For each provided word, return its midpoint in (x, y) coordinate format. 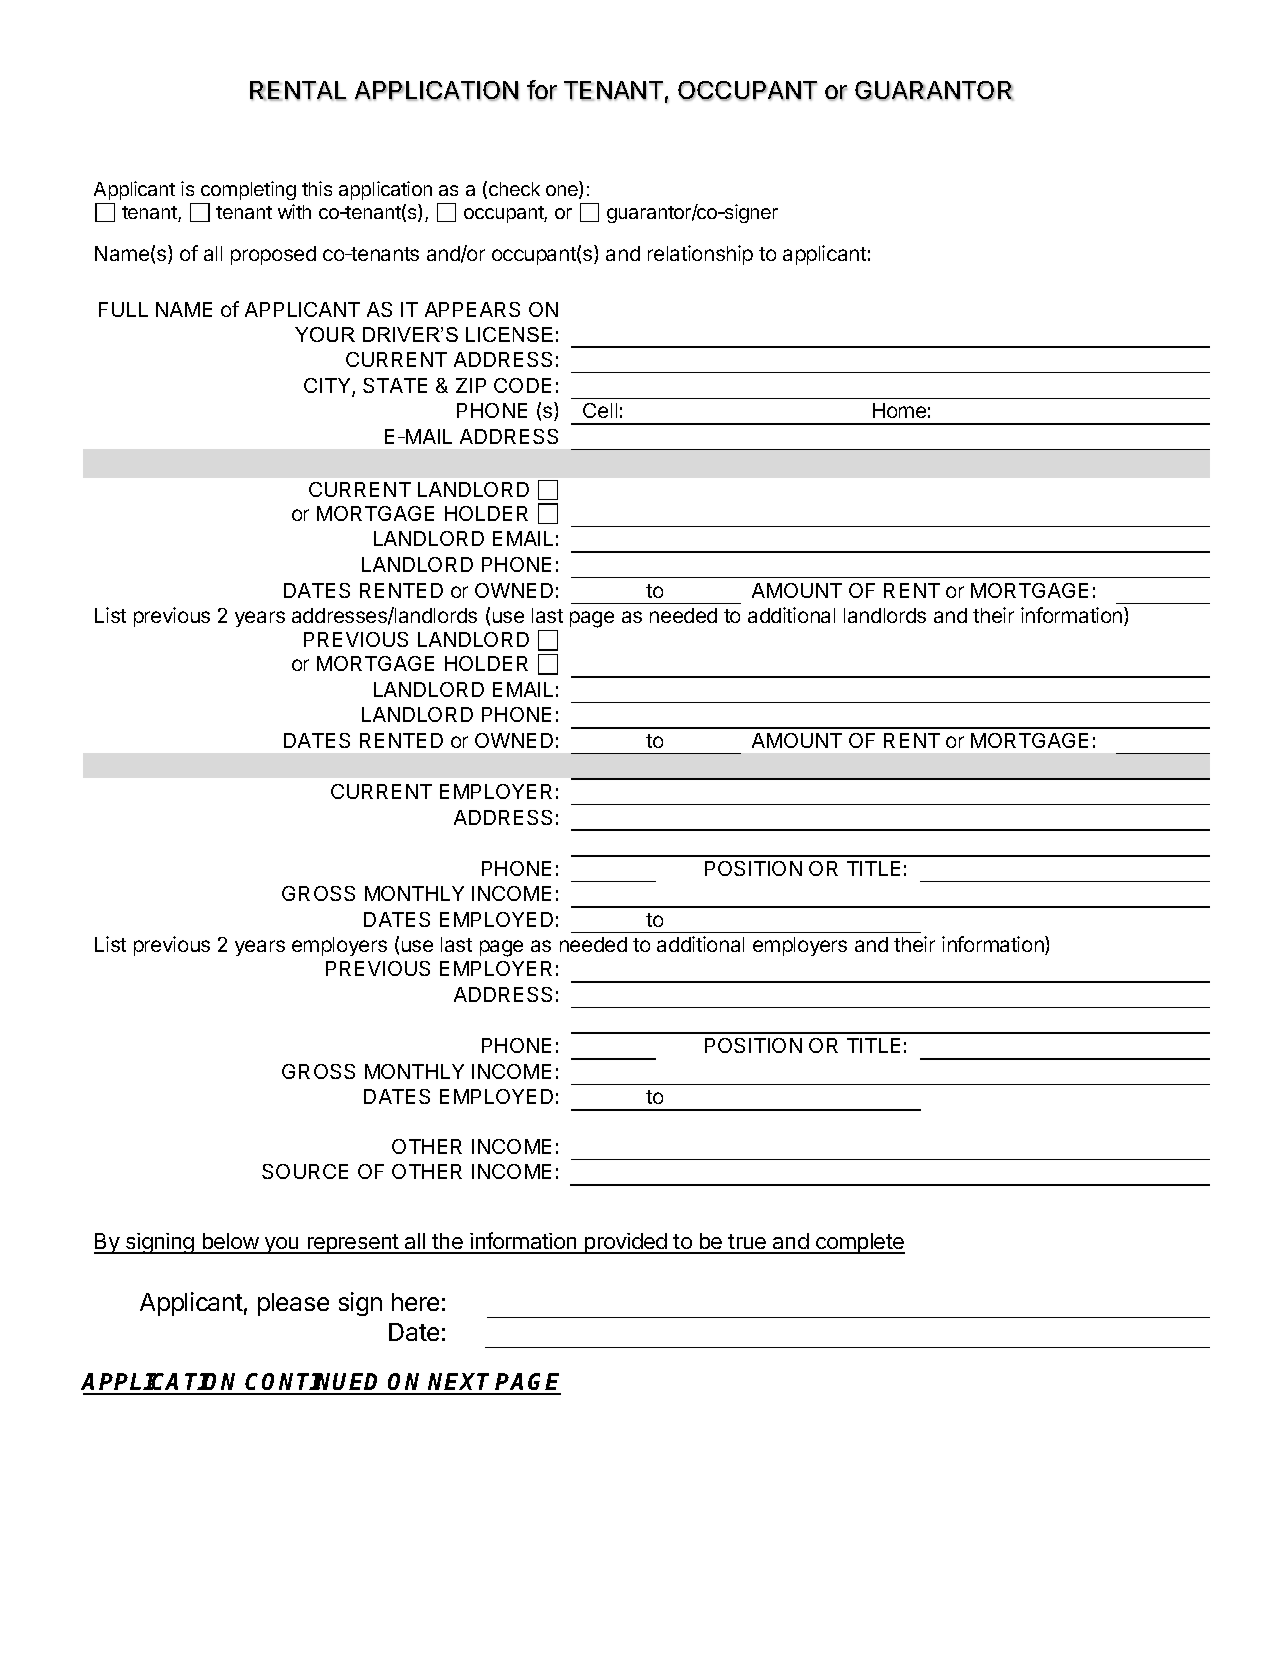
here (415, 1302)
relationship (700, 255)
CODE (522, 385)
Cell (600, 410)
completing (247, 192)
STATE (395, 385)
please (293, 1304)
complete (859, 1243)
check (514, 189)
